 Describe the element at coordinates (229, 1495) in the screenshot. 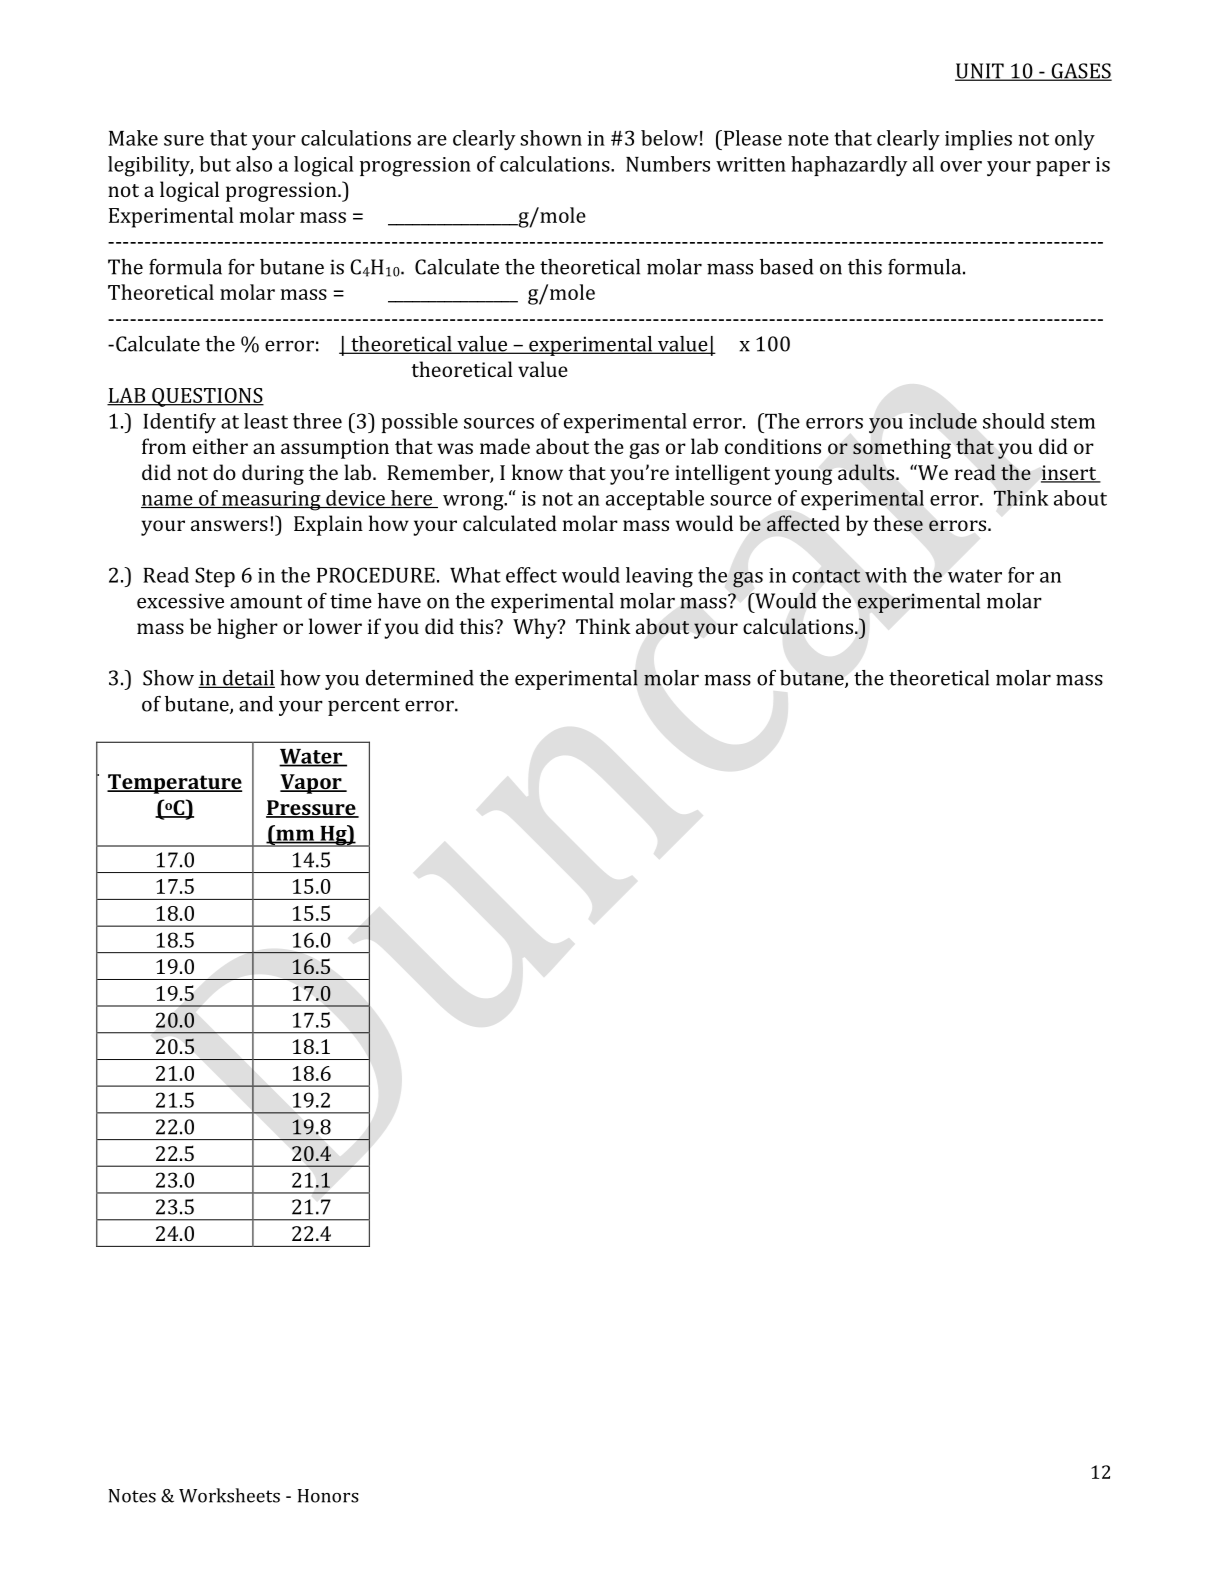

I see `Worksheets` at that location.
